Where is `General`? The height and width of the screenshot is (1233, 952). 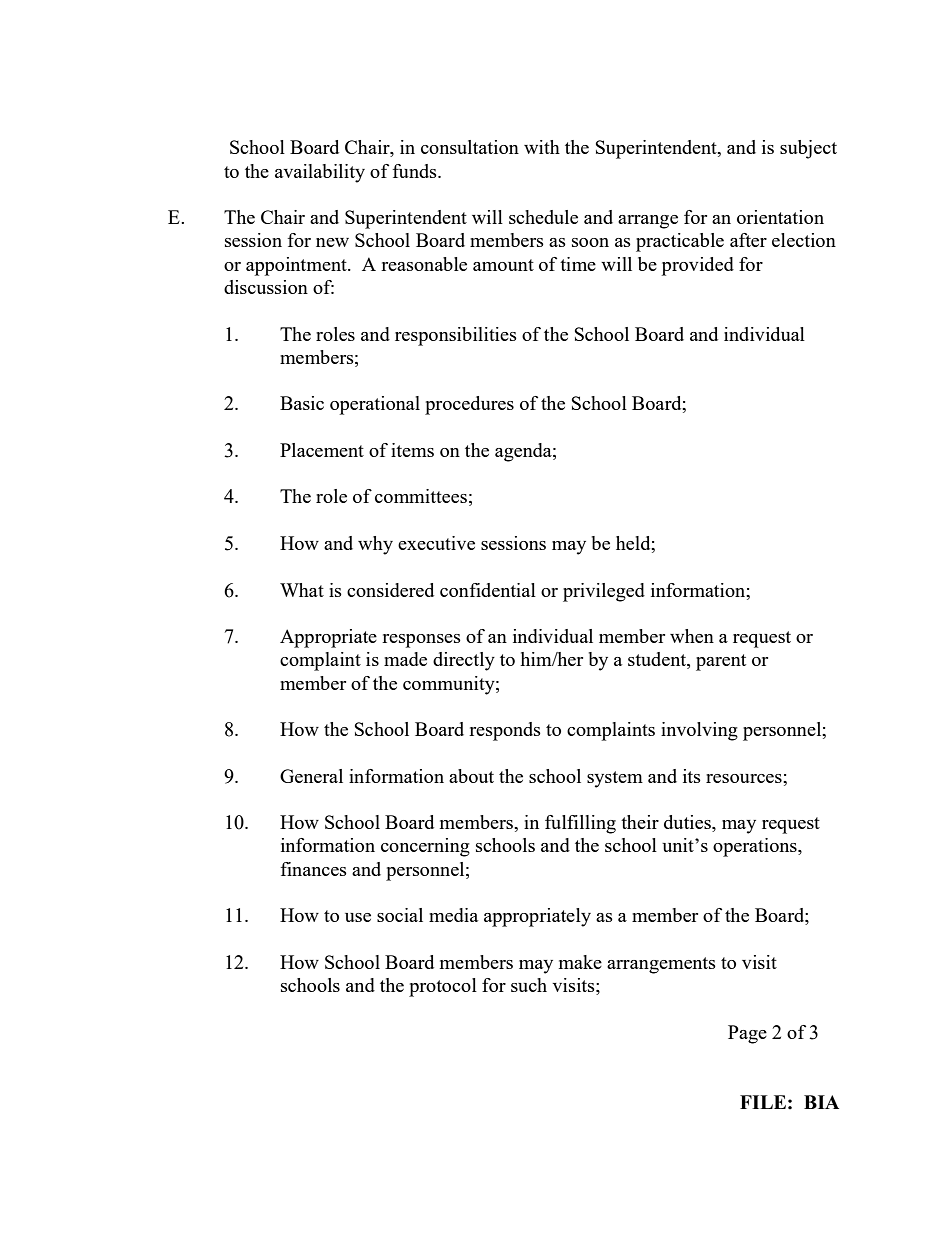 General is located at coordinates (311, 776).
